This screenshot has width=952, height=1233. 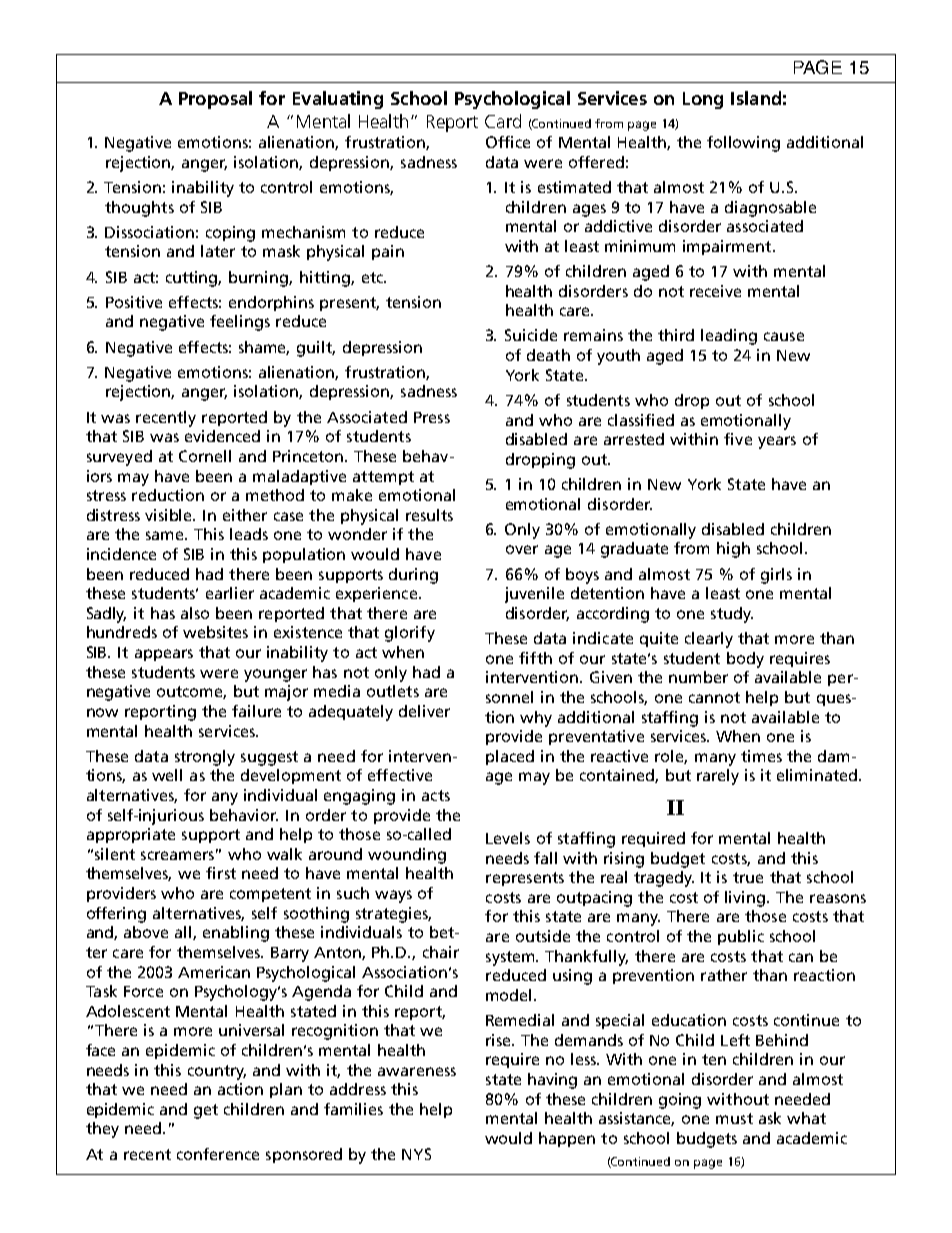 I want to click on conference, so click(x=218, y=1154).
